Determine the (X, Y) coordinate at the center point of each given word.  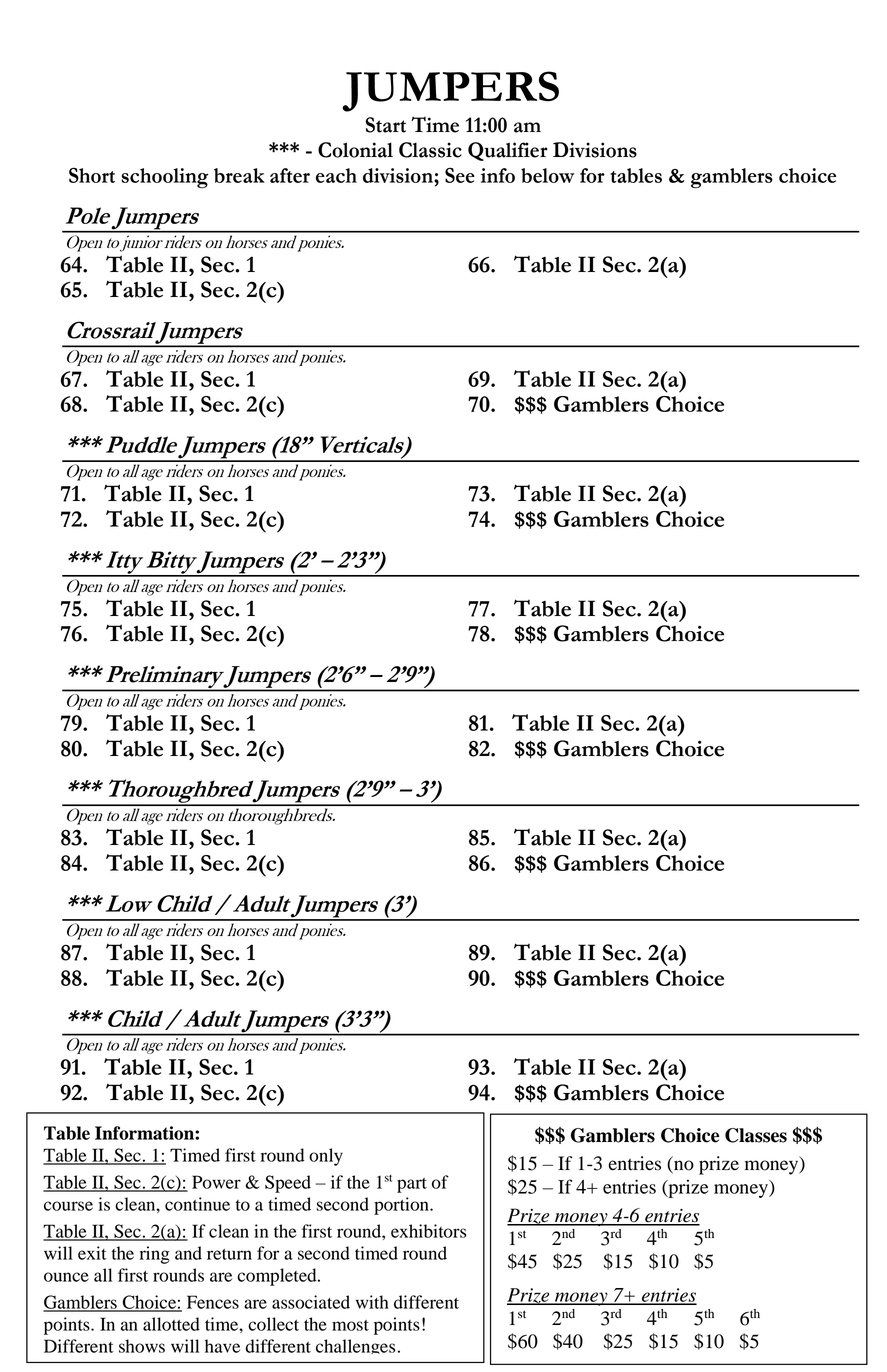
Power (216, 1182)
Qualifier (508, 151)
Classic (430, 150)
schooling (165, 178)
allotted (171, 1324)
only (326, 1157)
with (372, 1302)
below (547, 175)
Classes (756, 1135)
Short (92, 175)
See (460, 175)
